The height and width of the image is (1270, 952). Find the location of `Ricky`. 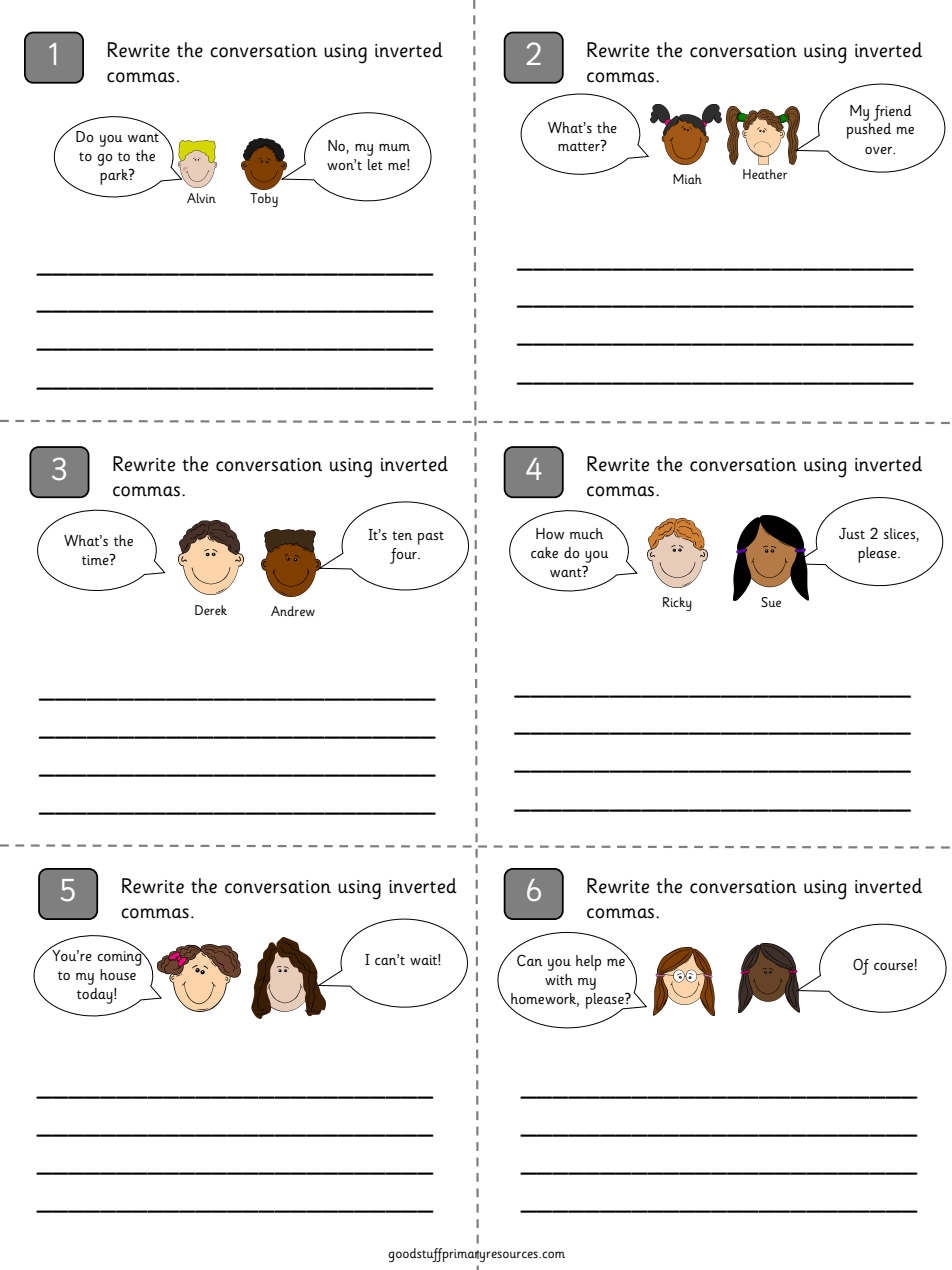

Ricky is located at coordinates (677, 604).
